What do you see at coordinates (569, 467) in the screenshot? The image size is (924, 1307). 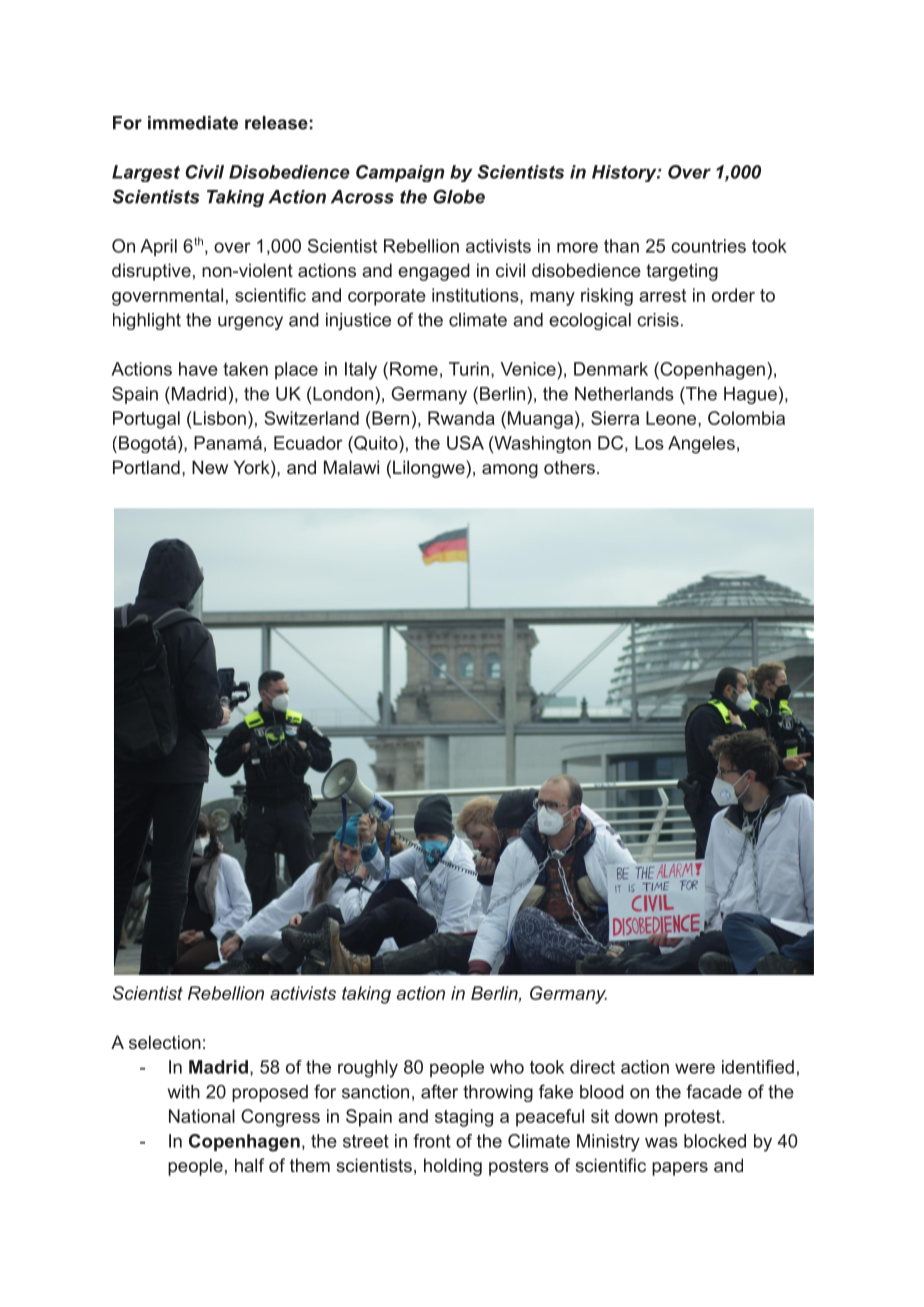 I see `others` at bounding box center [569, 467].
